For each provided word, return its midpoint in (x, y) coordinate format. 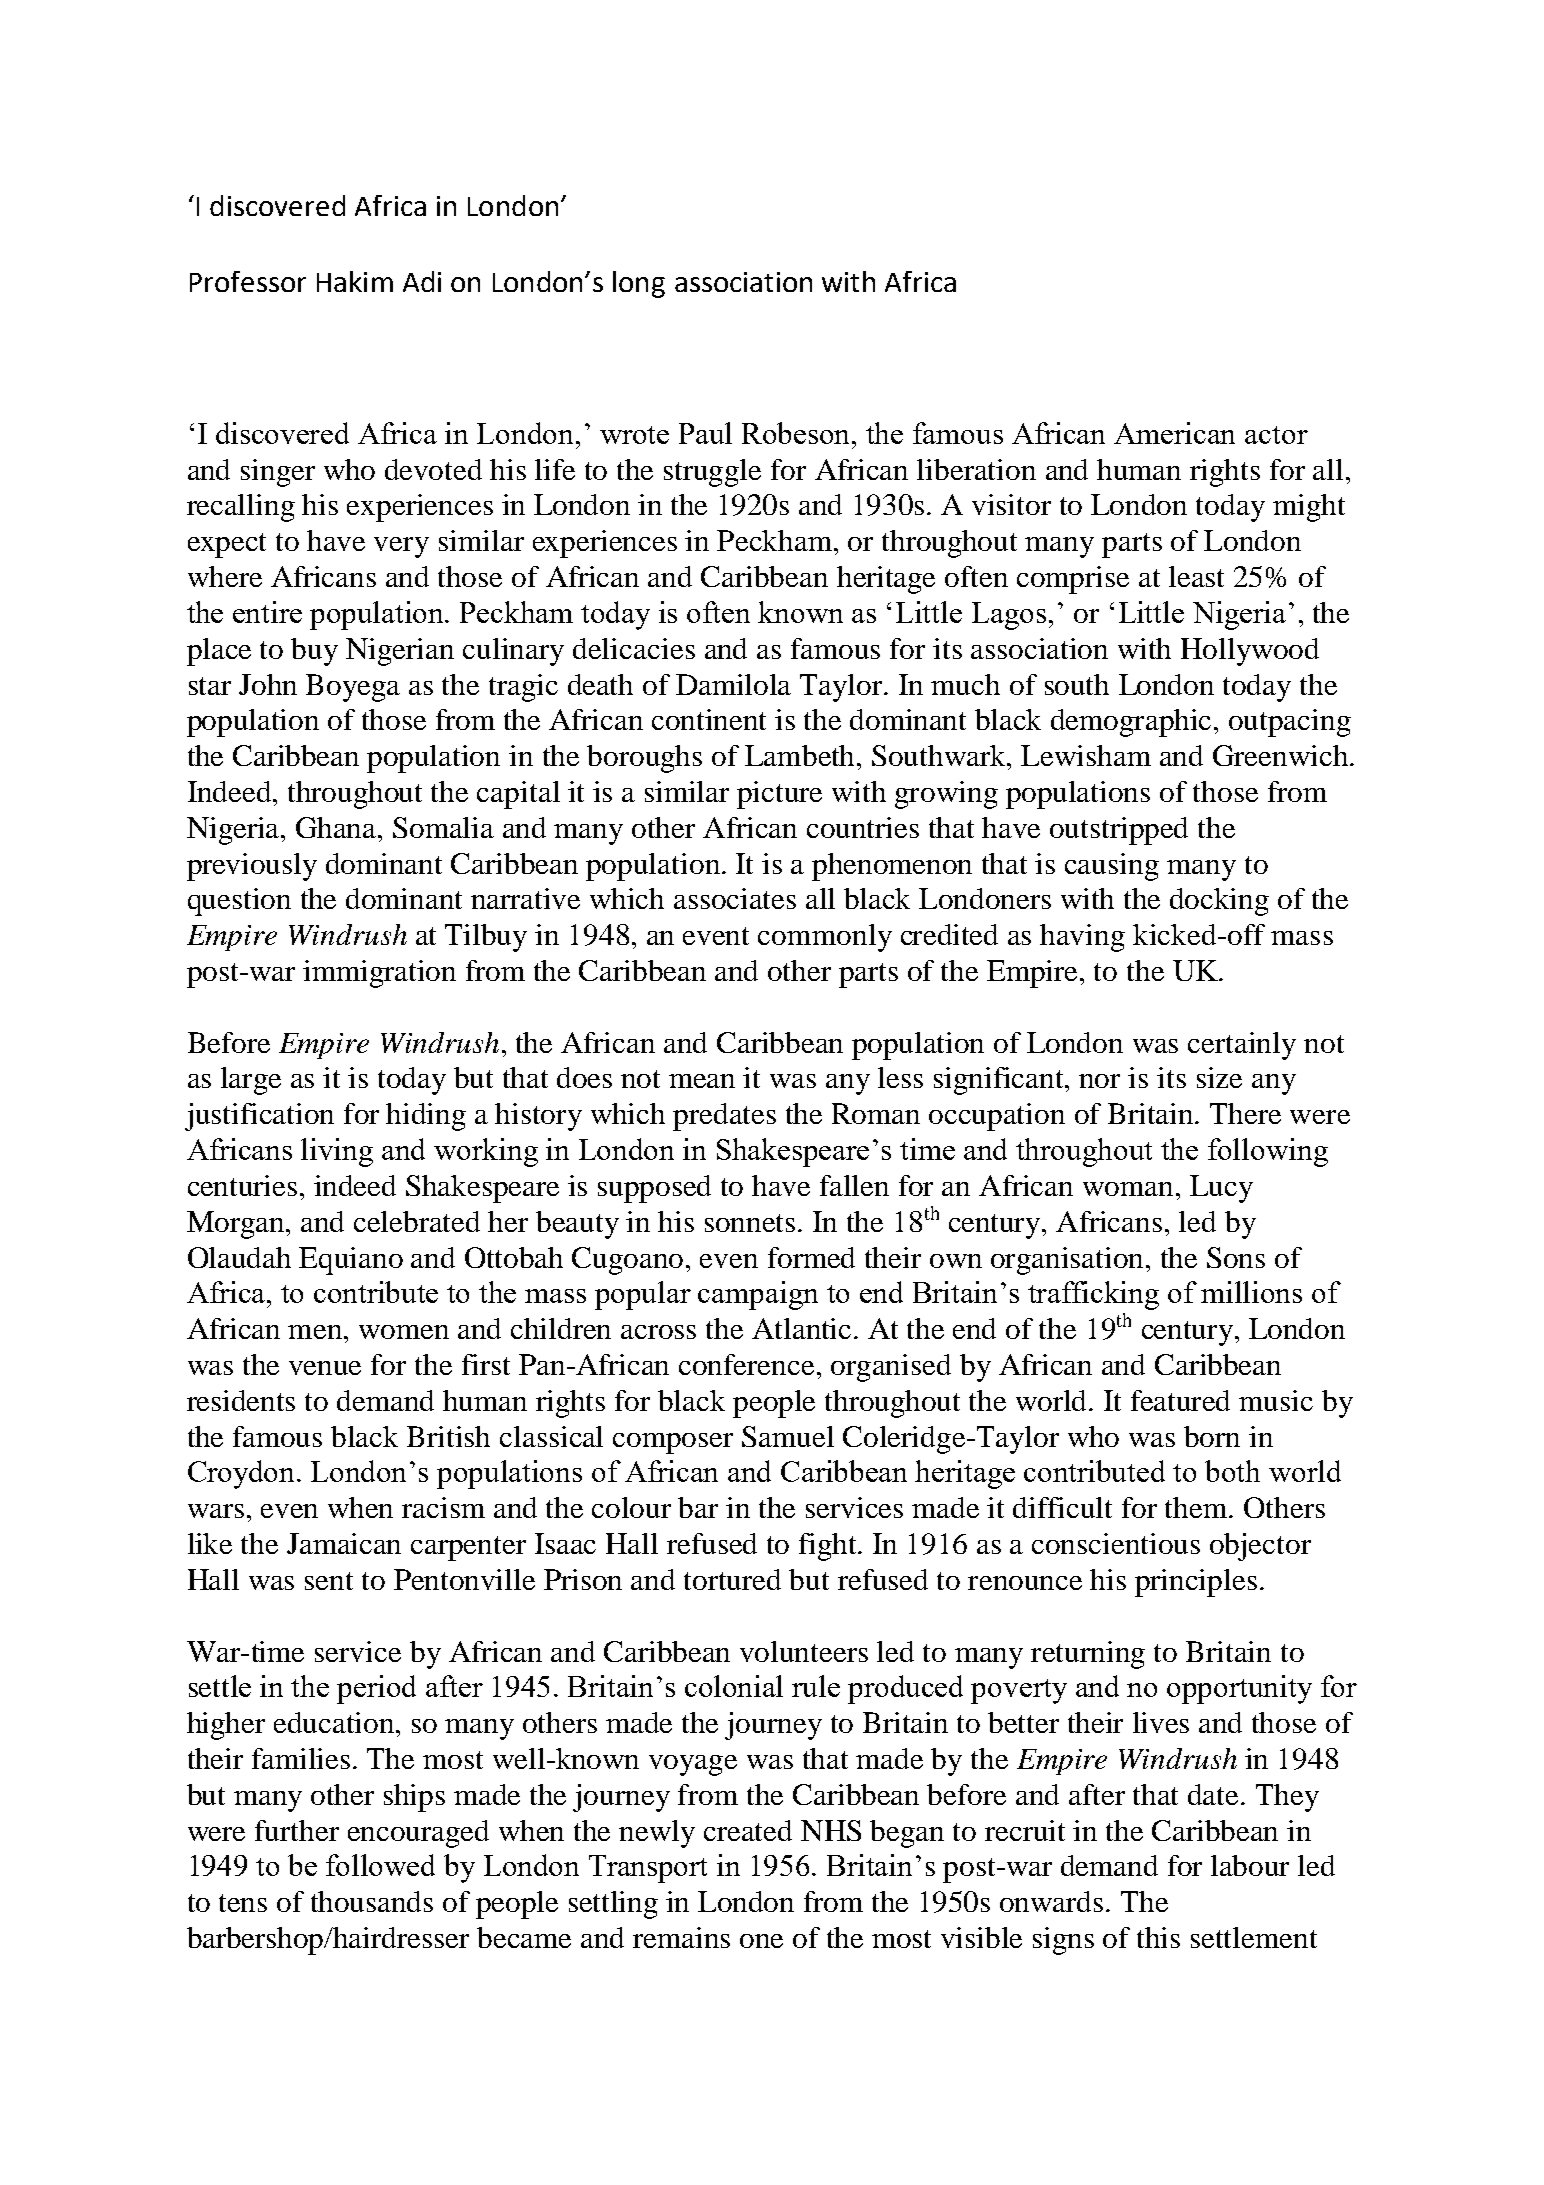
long (639, 284)
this (1158, 1937)
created (748, 1830)
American (1174, 433)
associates (735, 898)
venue (325, 1368)
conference (746, 1364)
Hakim (355, 281)
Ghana (337, 827)
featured (1180, 1400)
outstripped (1119, 831)
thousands (372, 1901)
